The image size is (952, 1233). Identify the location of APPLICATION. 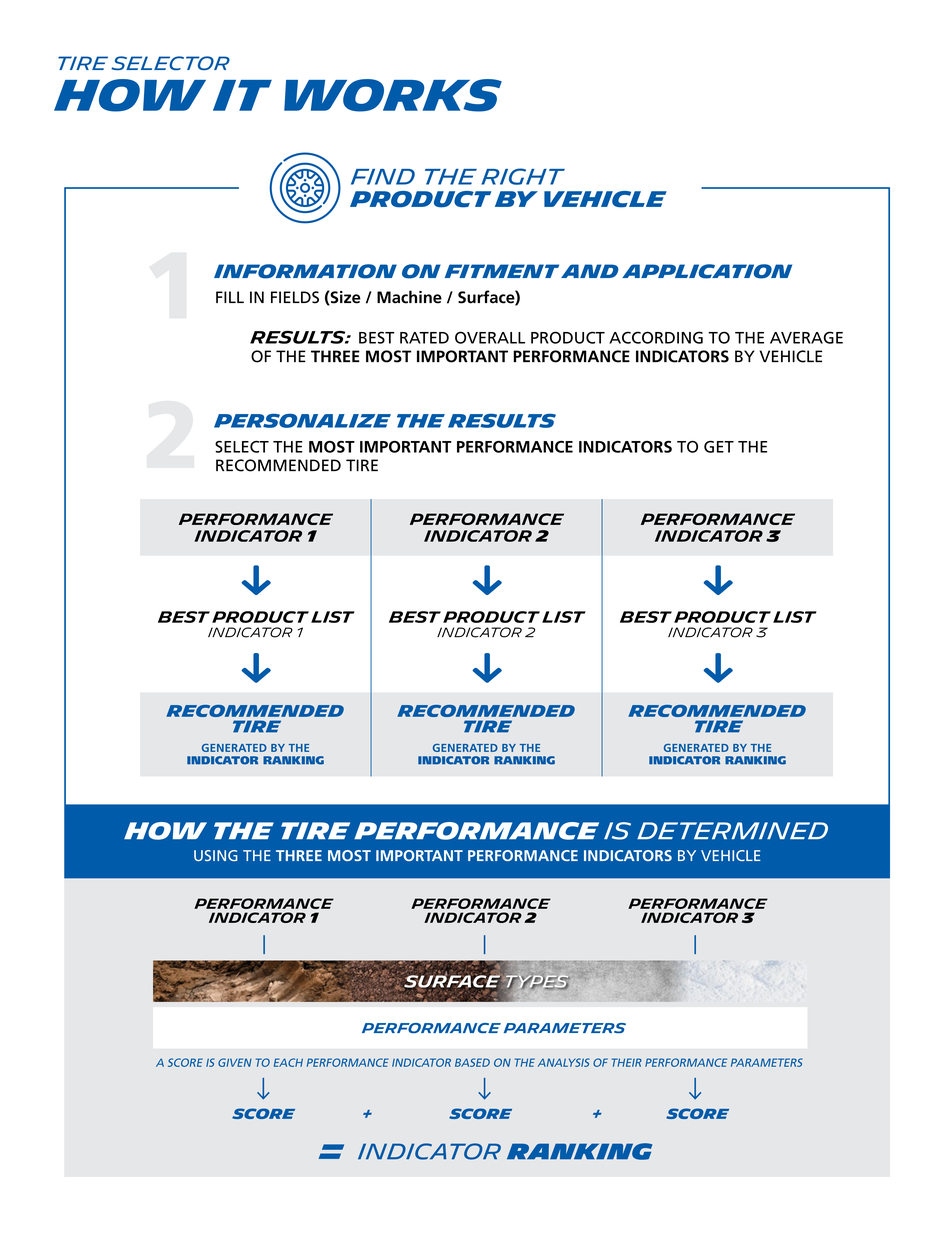
(707, 271).
